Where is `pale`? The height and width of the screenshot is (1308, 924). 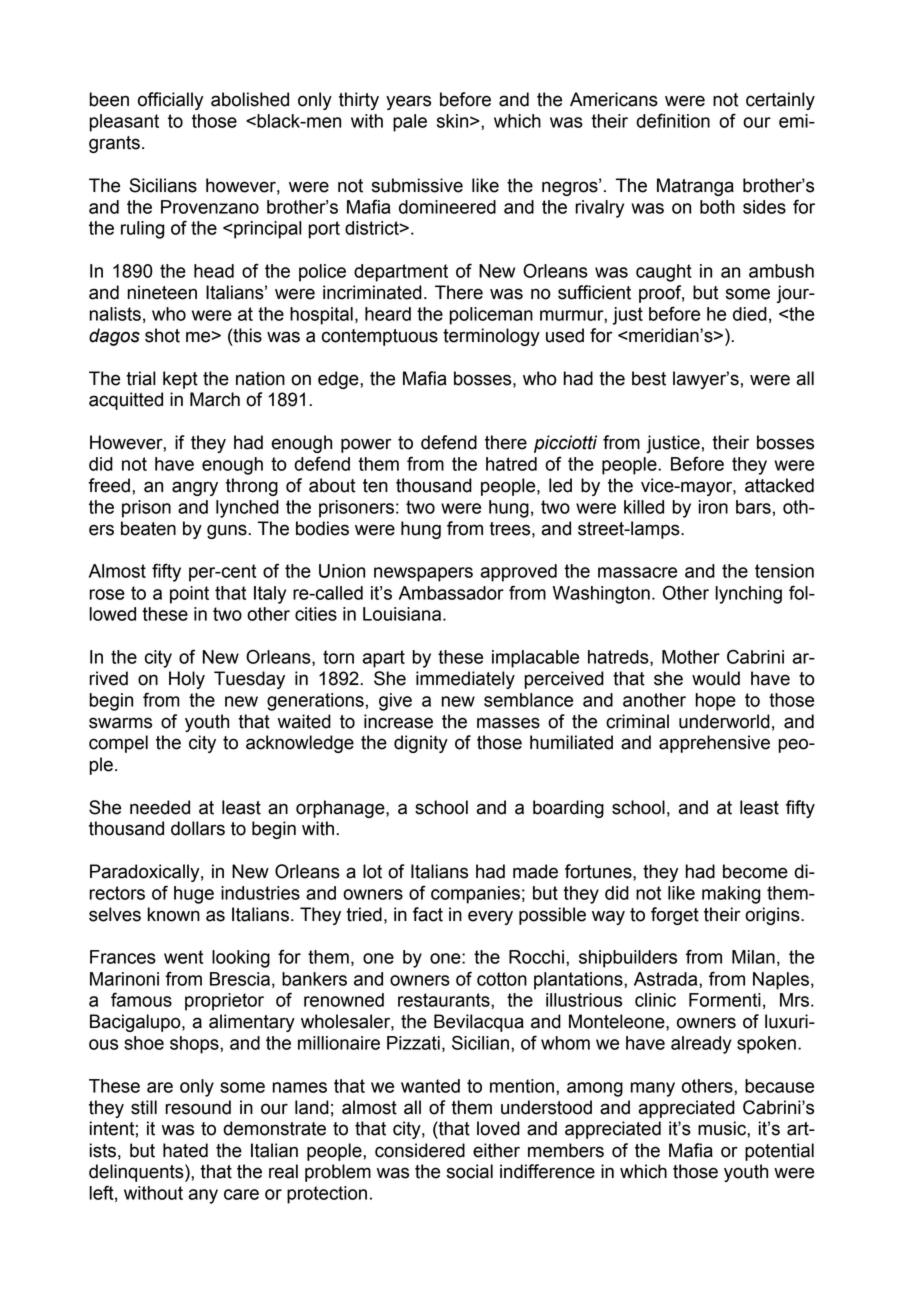 pale is located at coordinates (410, 123).
